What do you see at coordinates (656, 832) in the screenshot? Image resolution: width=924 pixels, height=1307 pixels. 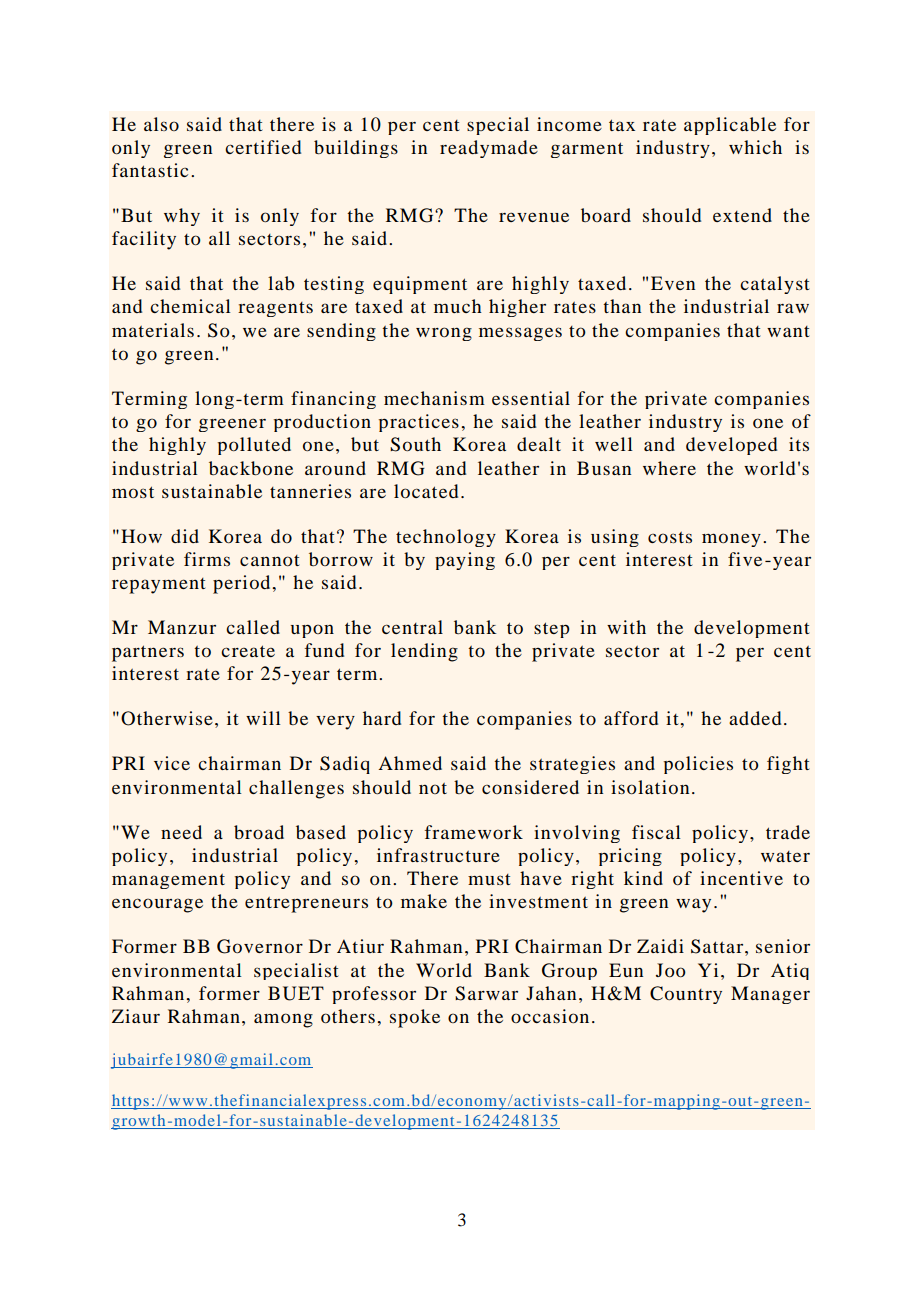 I see `fiscal` at bounding box center [656, 832].
